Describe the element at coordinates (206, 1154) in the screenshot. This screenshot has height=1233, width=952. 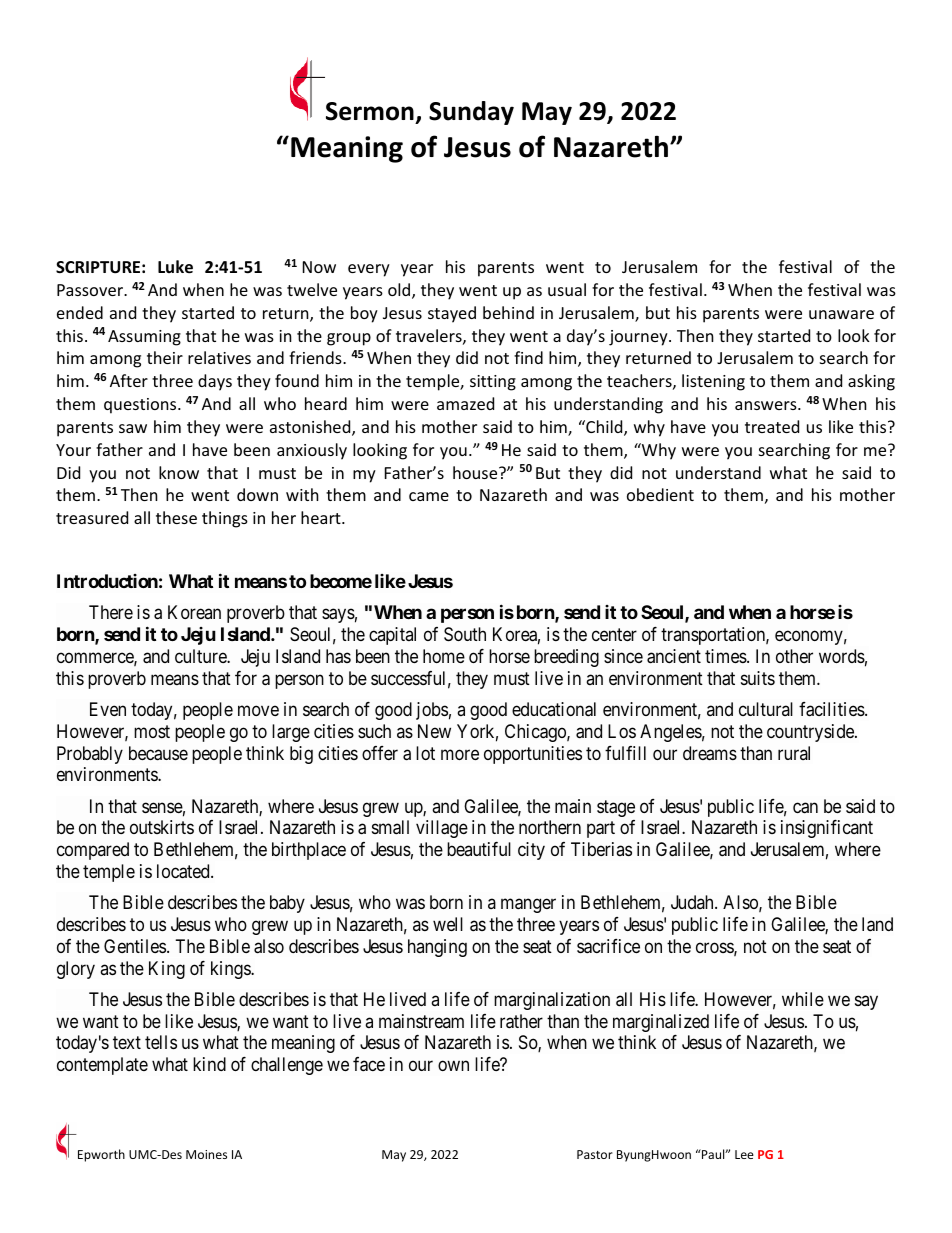
I see `Moines` at that location.
